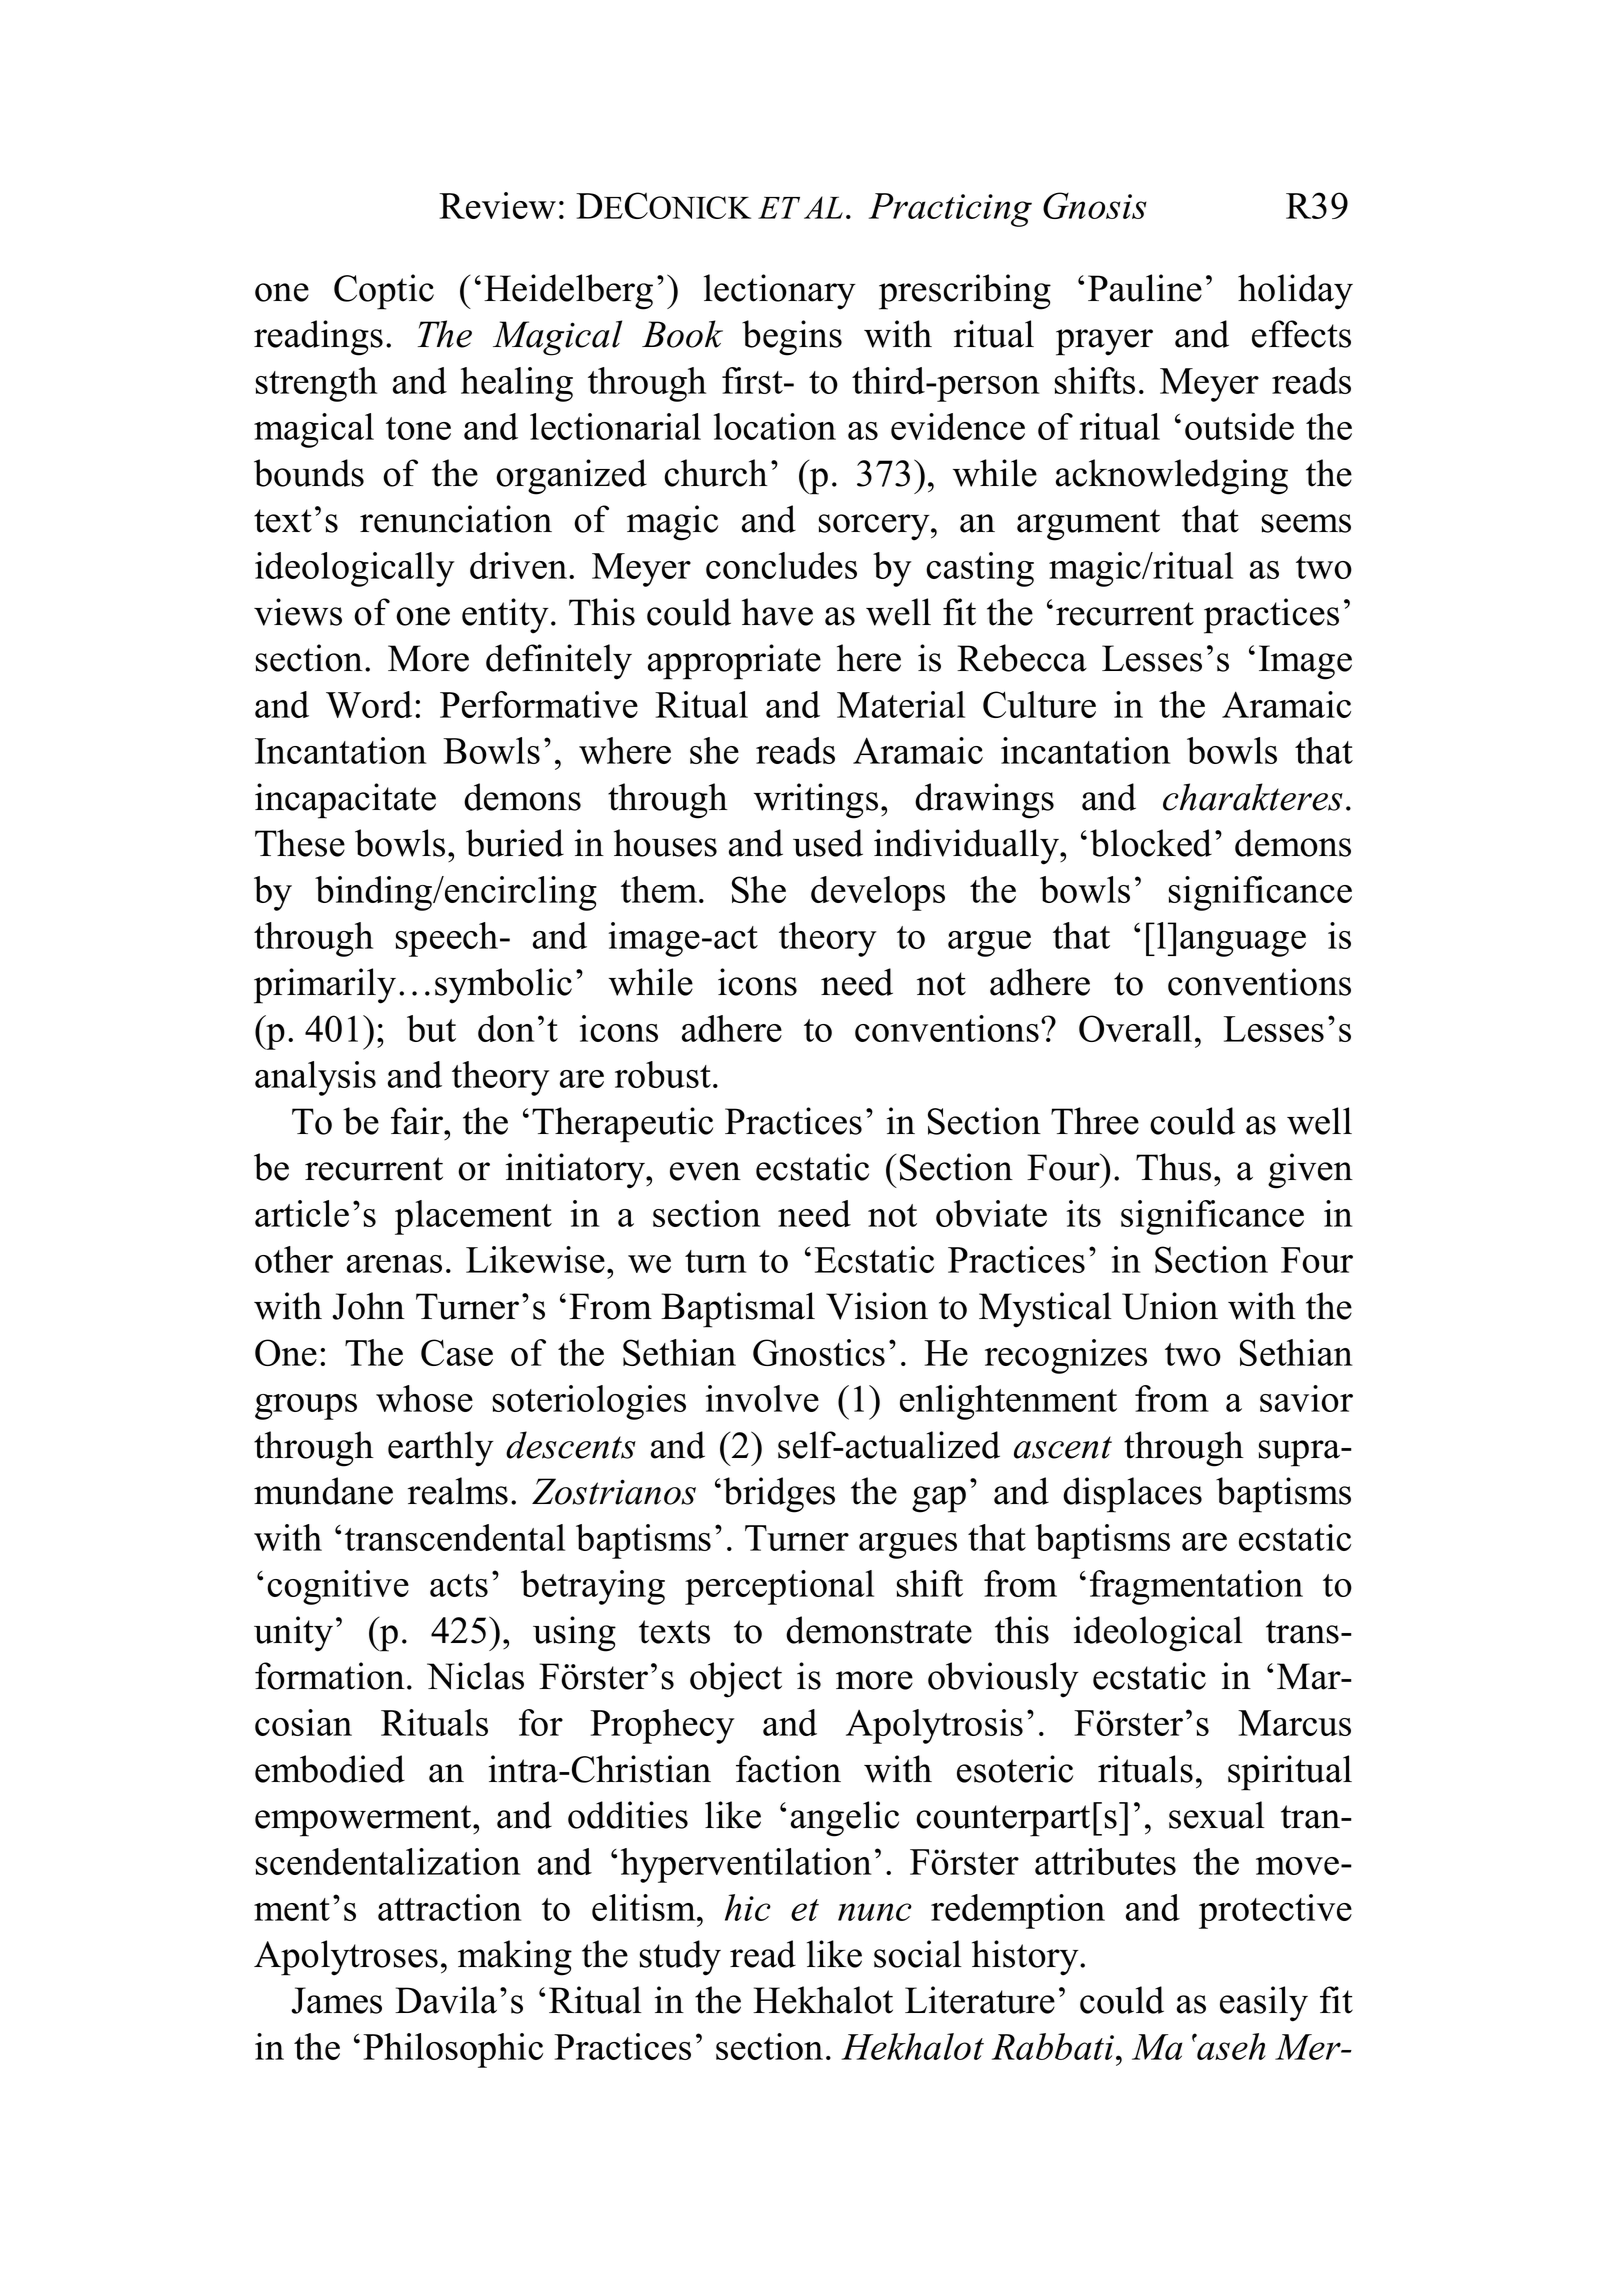 The image size is (1617, 2286). What do you see at coordinates (780, 292) in the page?
I see `lectionary` at bounding box center [780, 292].
